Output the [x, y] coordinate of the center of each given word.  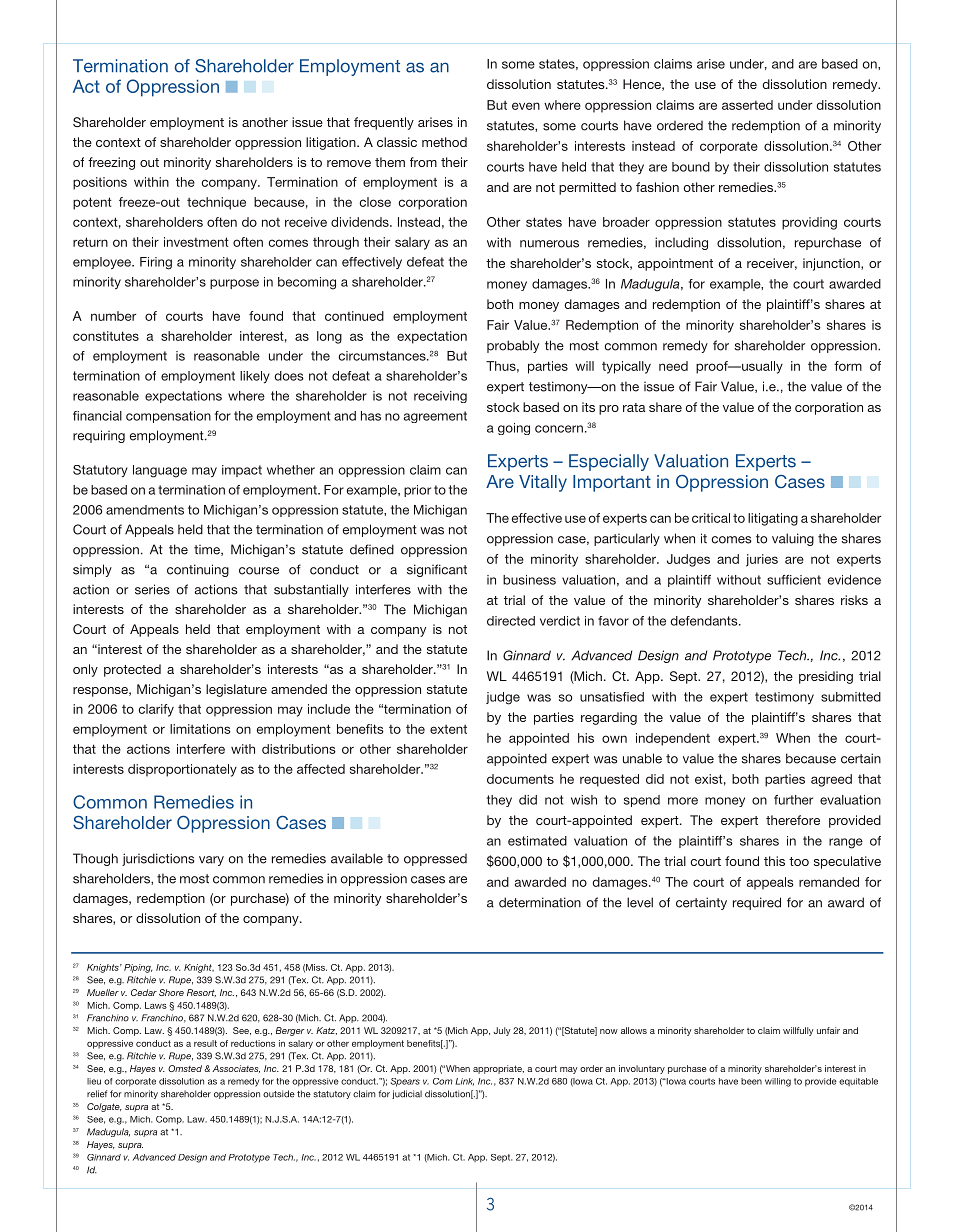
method [444, 142]
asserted [747, 105]
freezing [111, 163]
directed [511, 621]
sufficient [794, 580]
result [205, 1043]
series [152, 589]
